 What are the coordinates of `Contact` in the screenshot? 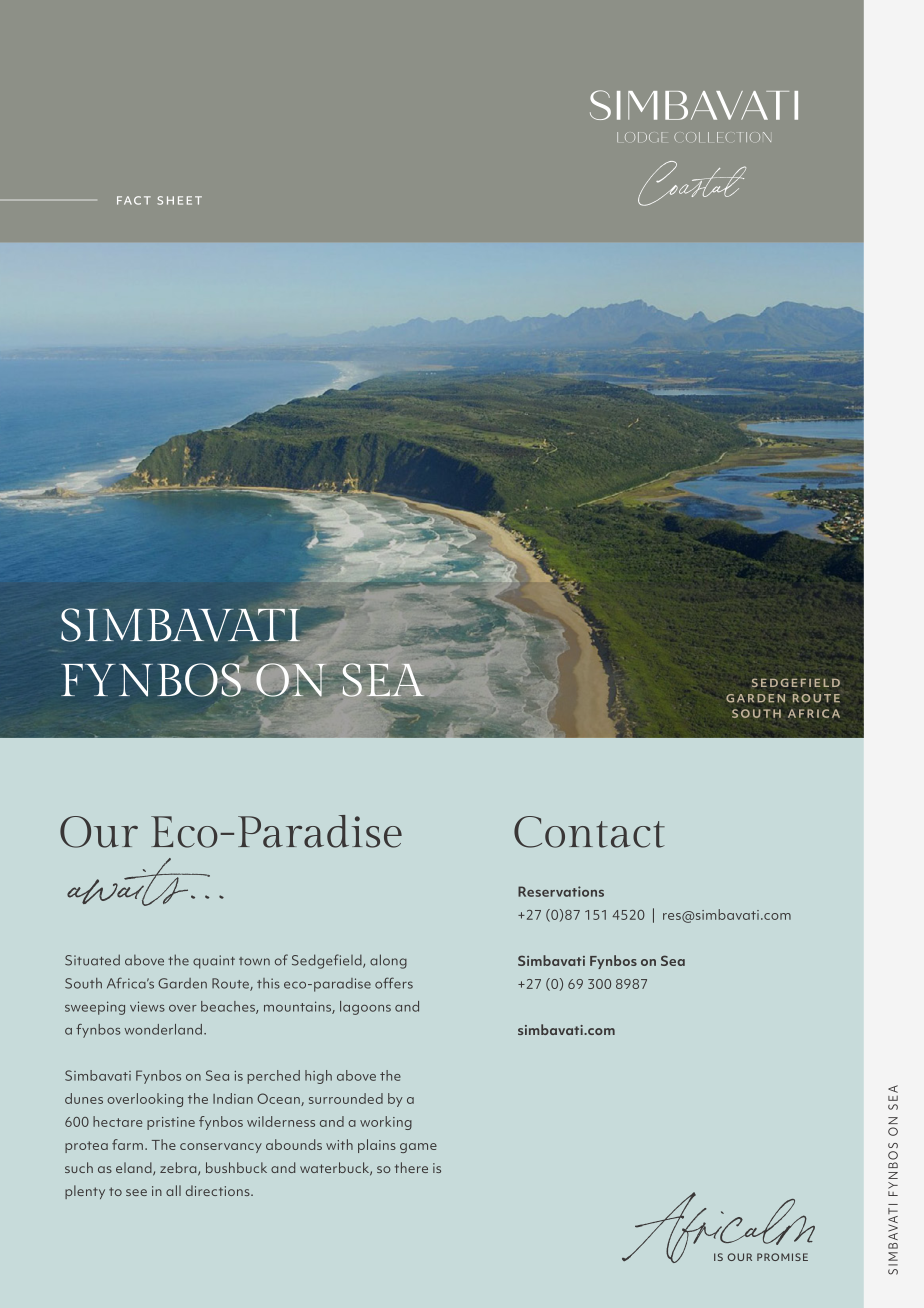 It's located at (589, 832).
